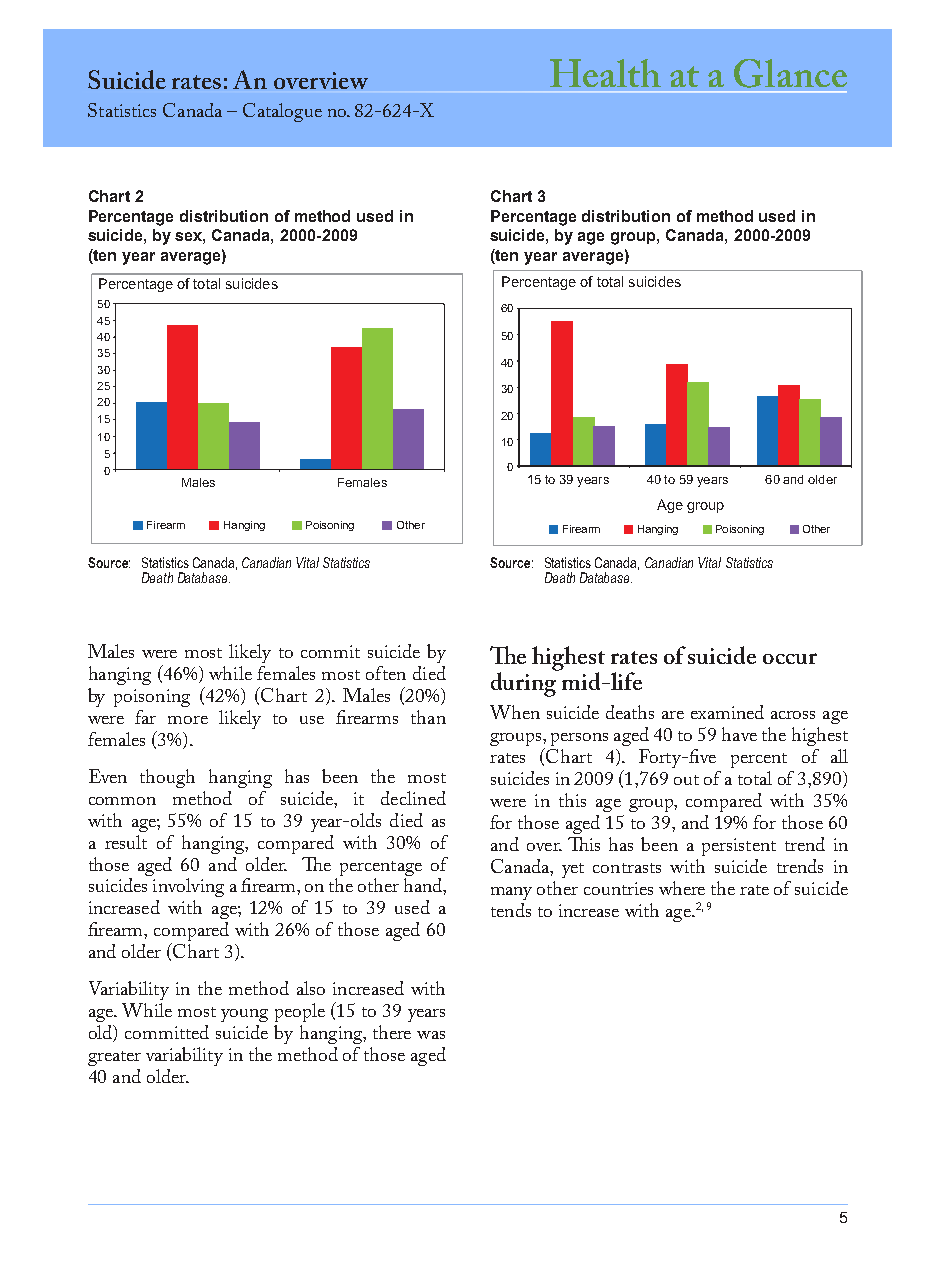 This document has height=1288, width=936. Describe the element at coordinates (126, 842) in the document. I see `result` at that location.
